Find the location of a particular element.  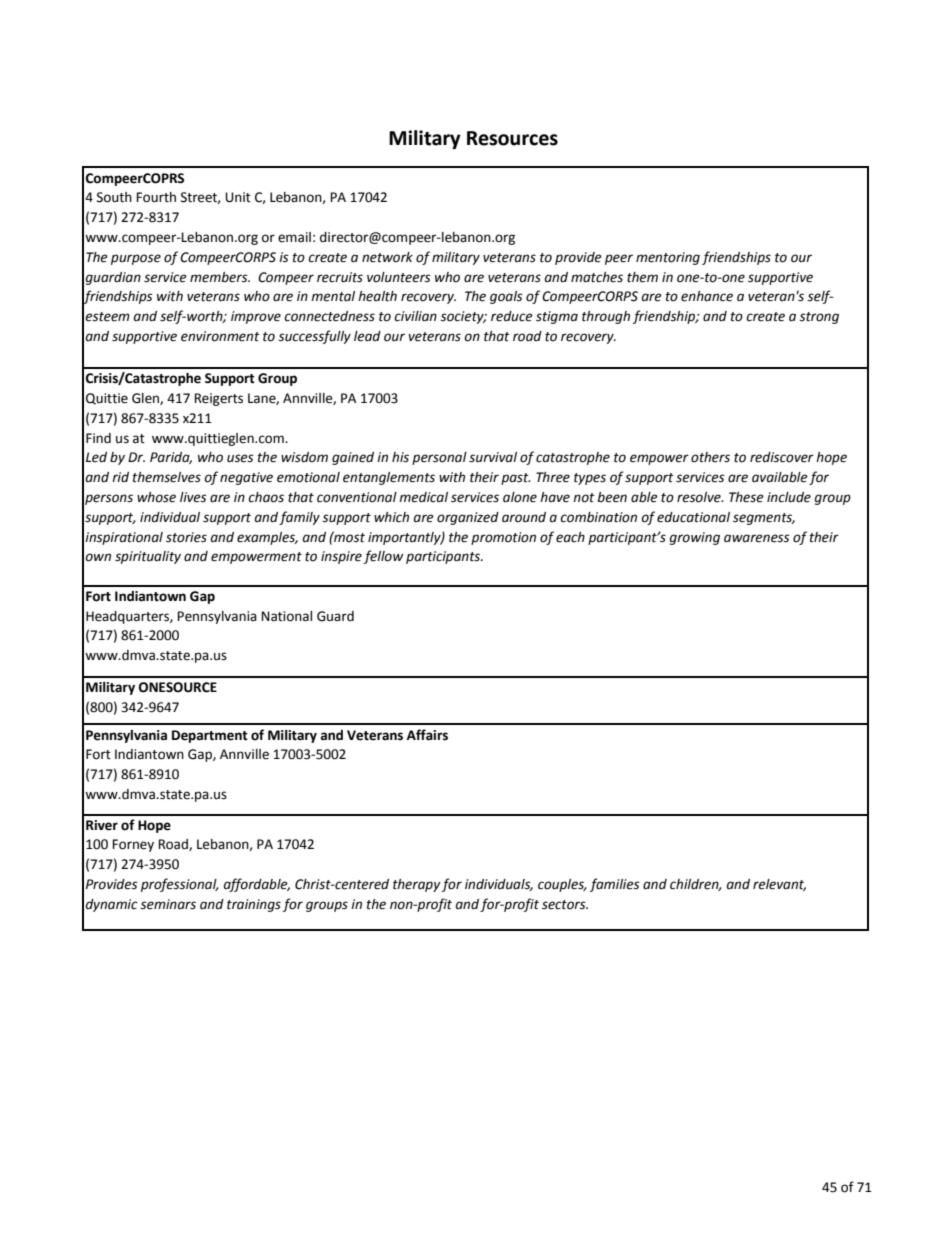

Fourth is located at coordinates (156, 197).
